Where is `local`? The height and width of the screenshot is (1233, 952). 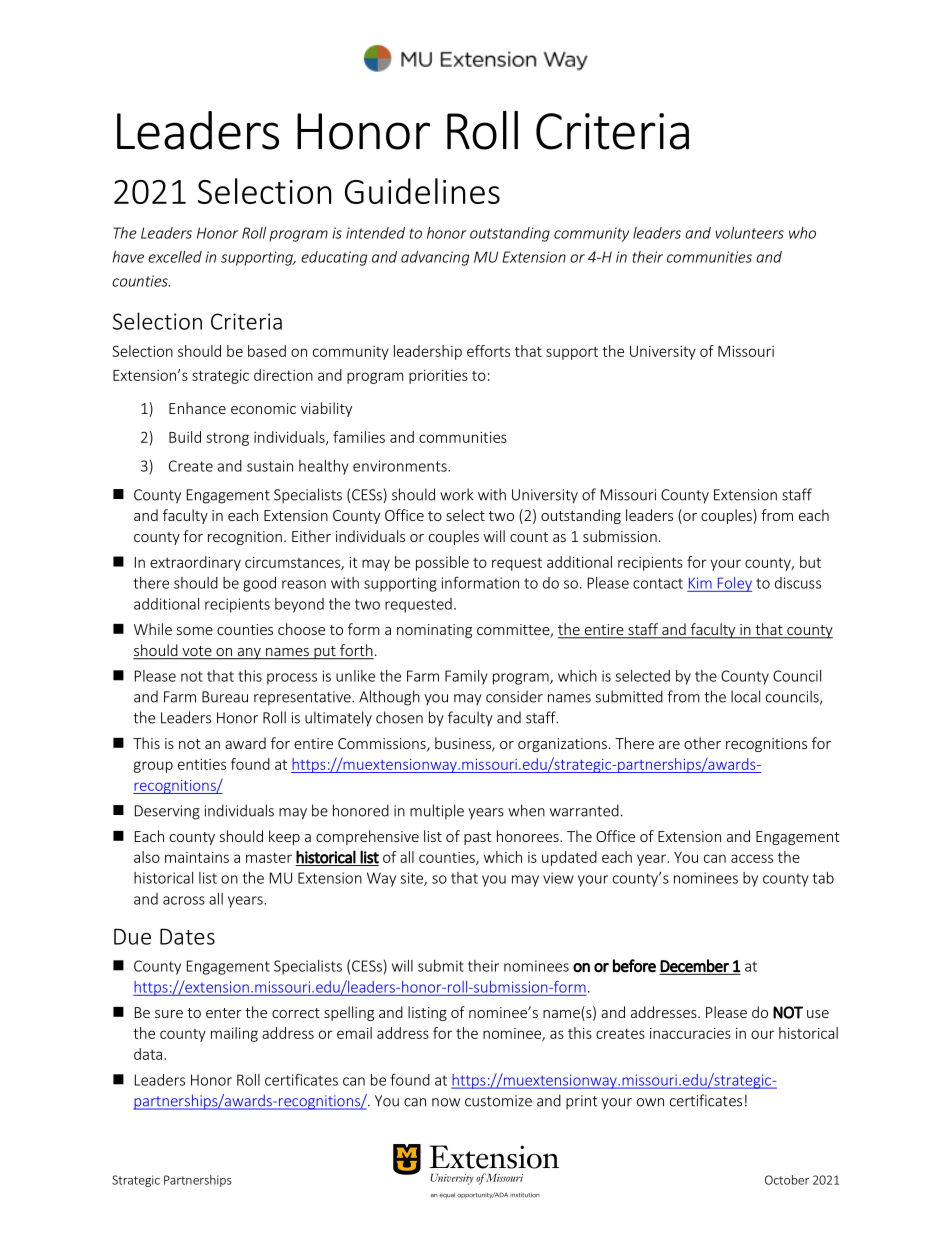
local is located at coordinates (745, 696).
